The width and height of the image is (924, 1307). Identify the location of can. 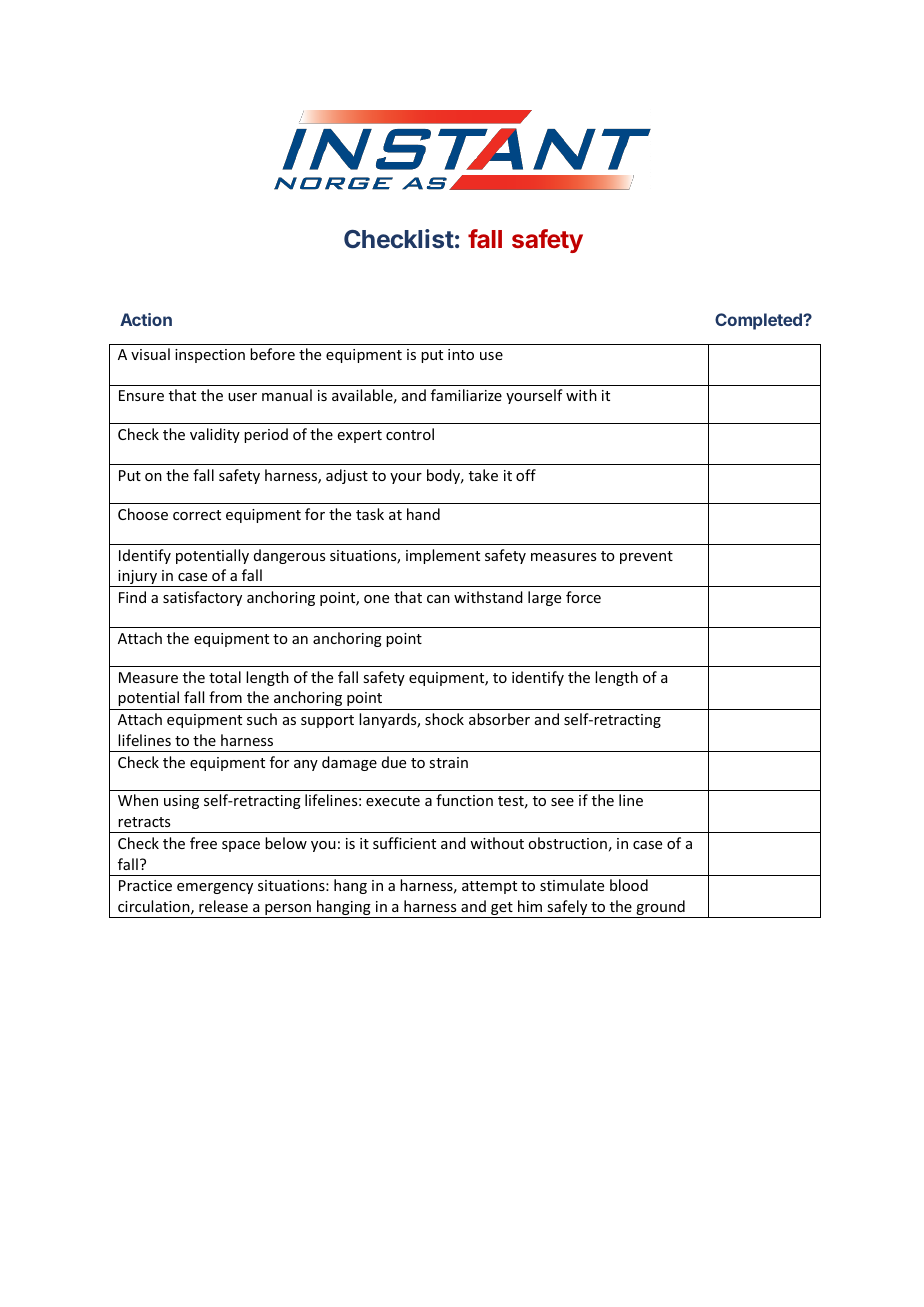
(438, 599).
